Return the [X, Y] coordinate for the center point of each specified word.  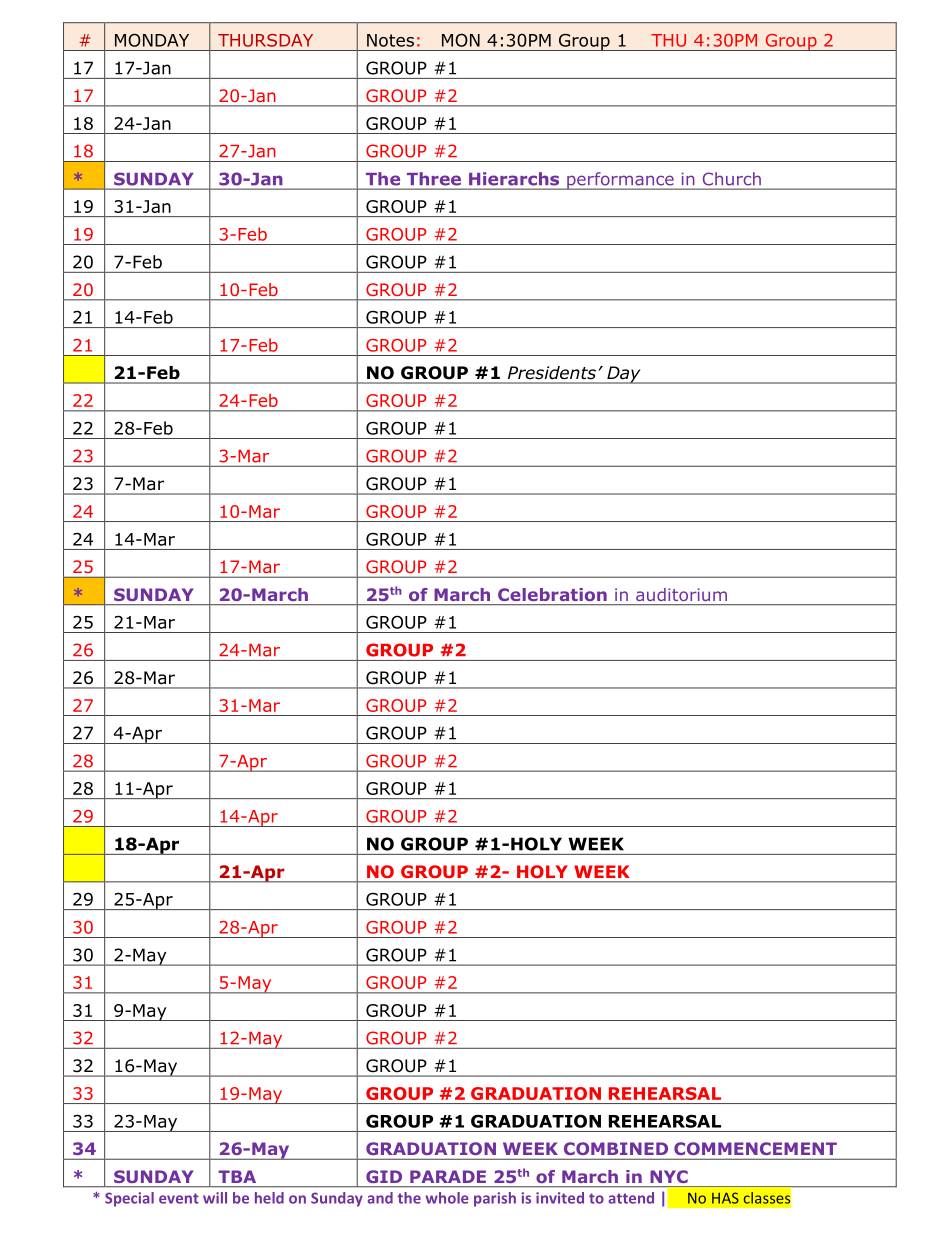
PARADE [448, 1176]
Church [732, 178]
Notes [390, 40]
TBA [237, 1176]
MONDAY [152, 40]
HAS [725, 1198]
